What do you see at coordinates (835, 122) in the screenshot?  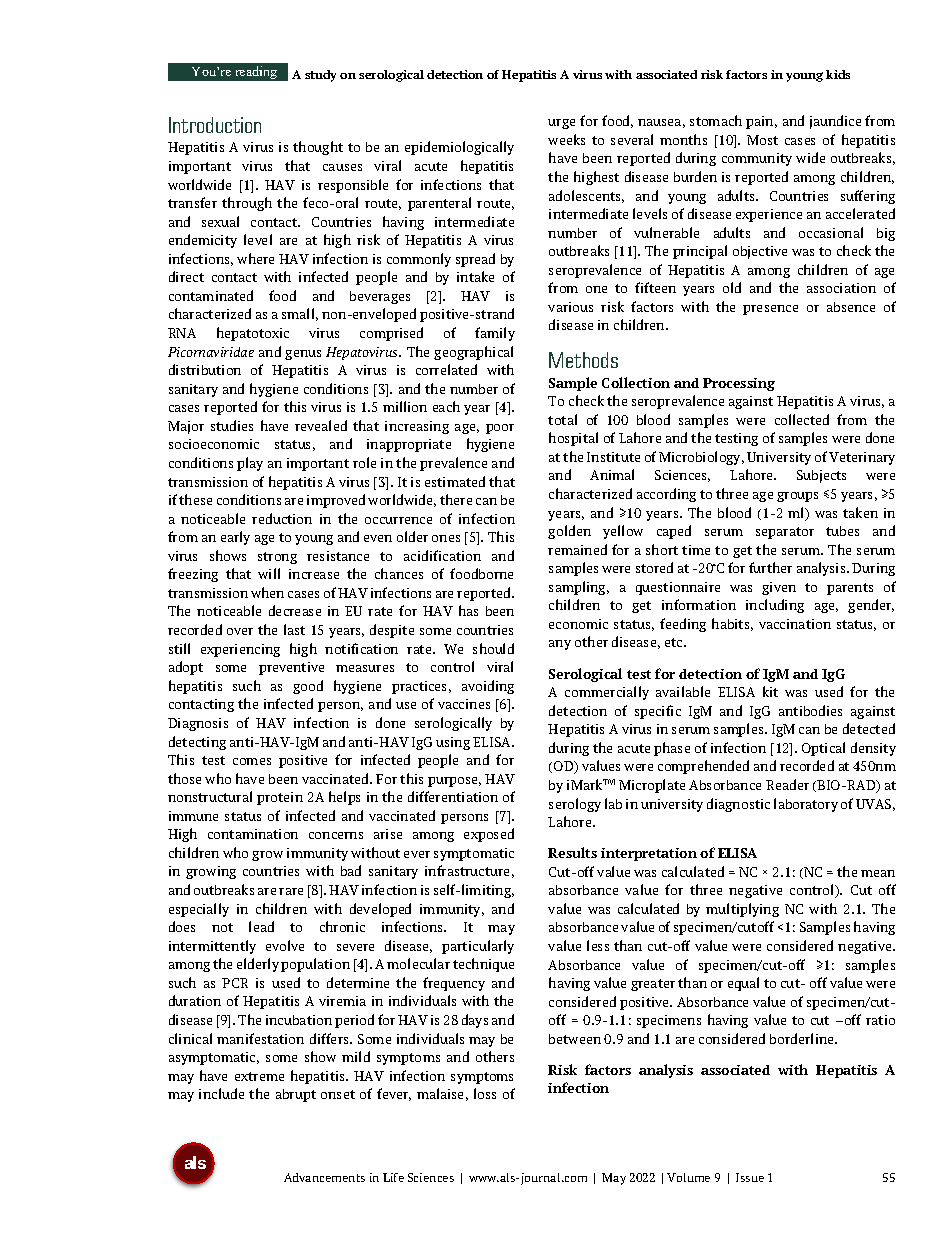 I see `jaundice` at bounding box center [835, 122].
